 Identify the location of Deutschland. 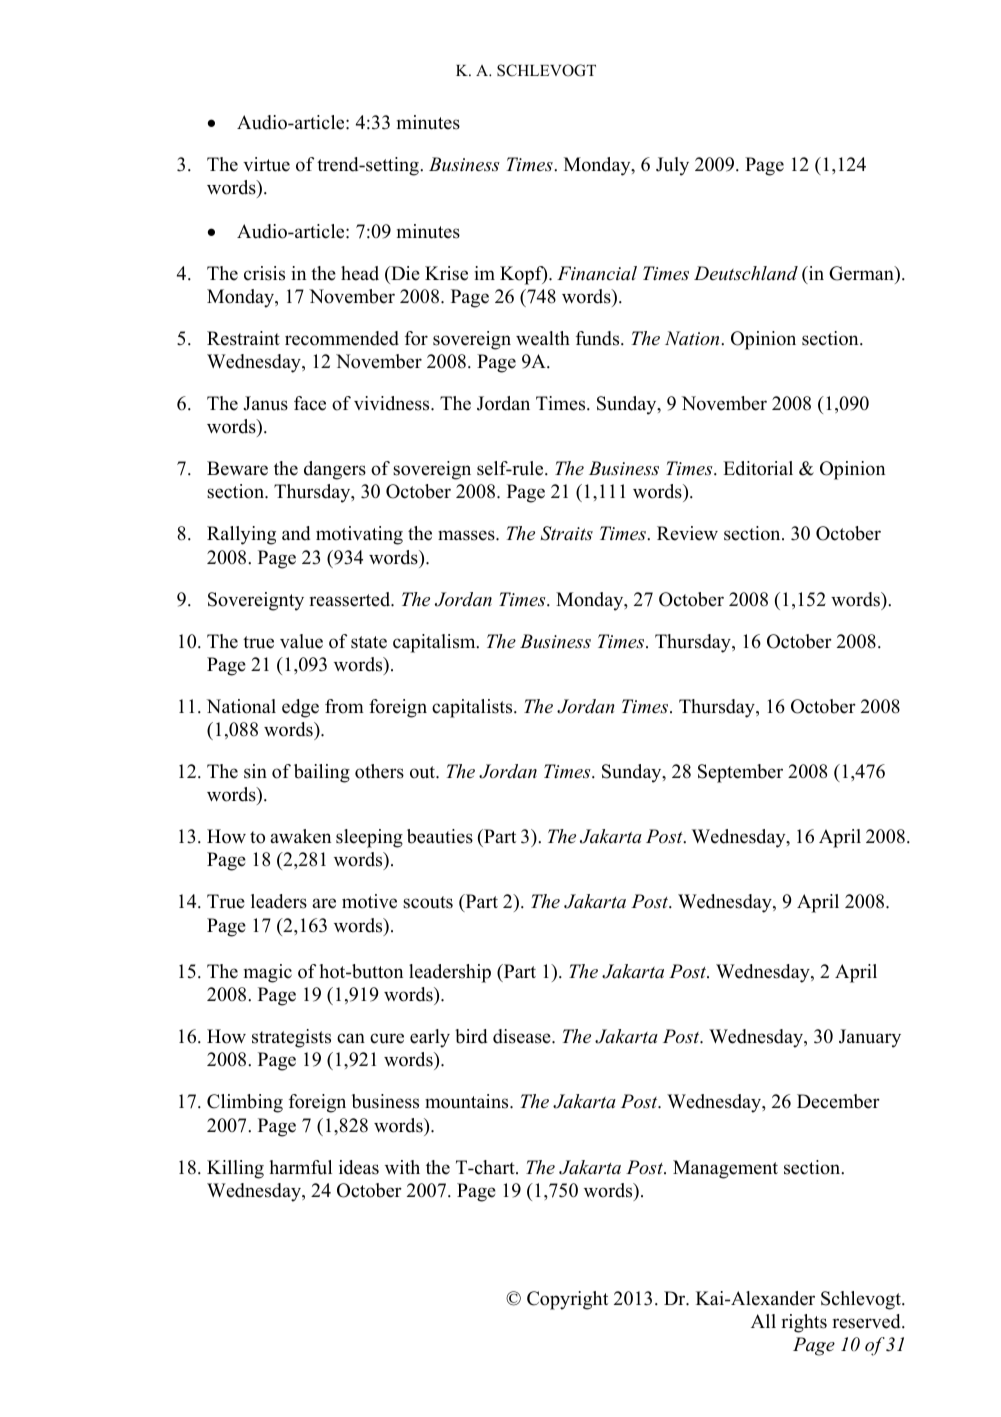
(746, 273).
